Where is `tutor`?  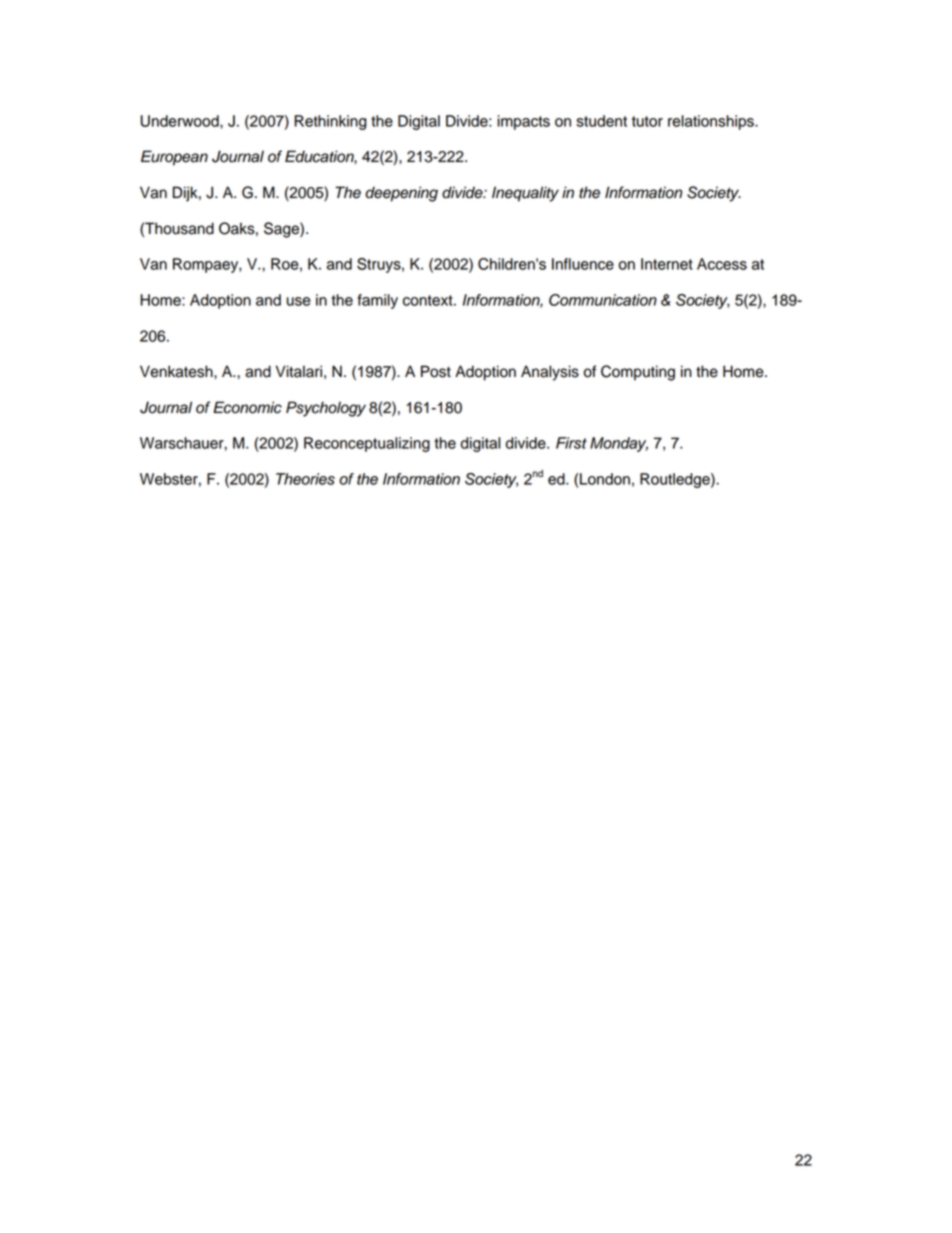
tutor is located at coordinates (647, 121).
